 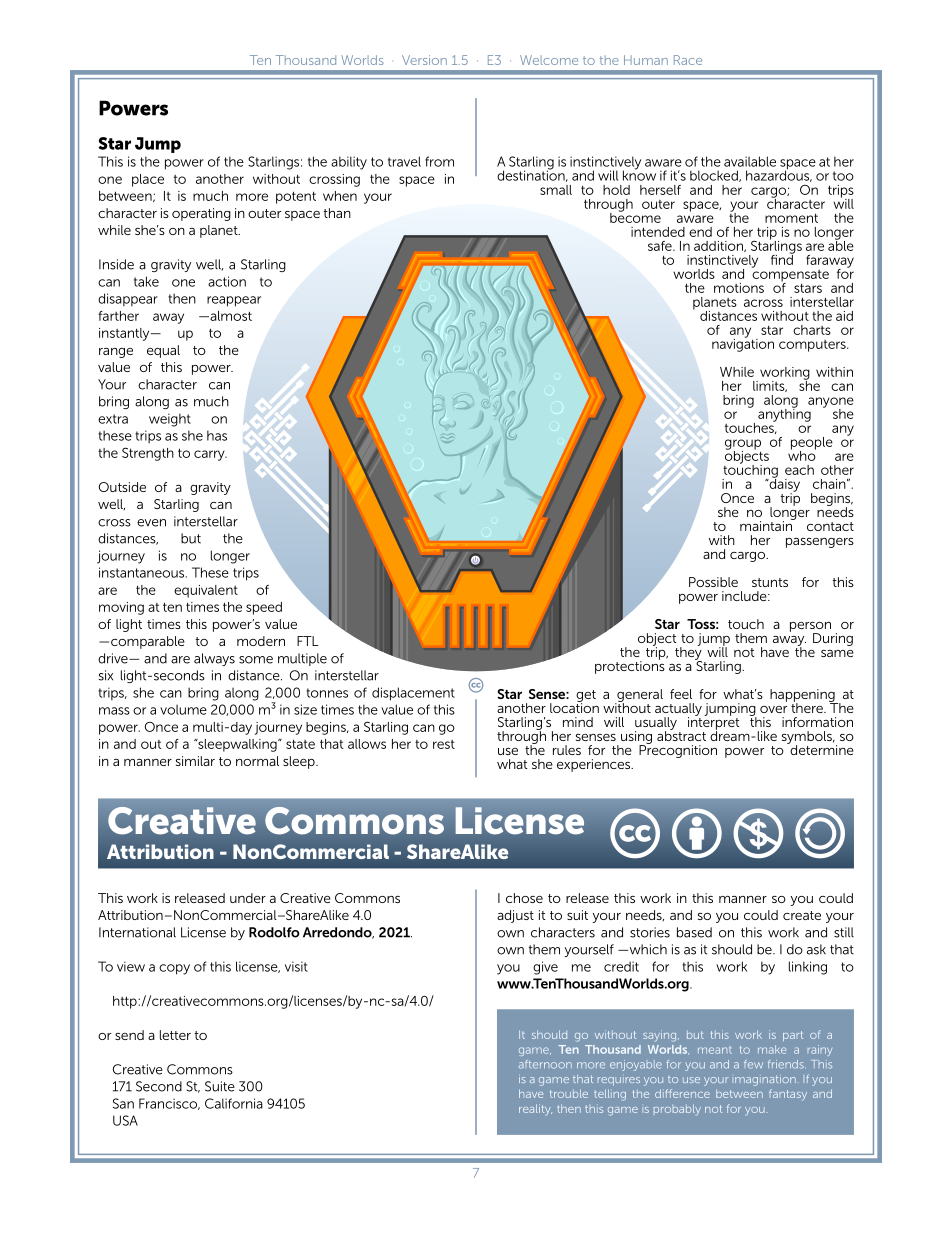 I want to click on afternoon, so click(x=545, y=1064).
